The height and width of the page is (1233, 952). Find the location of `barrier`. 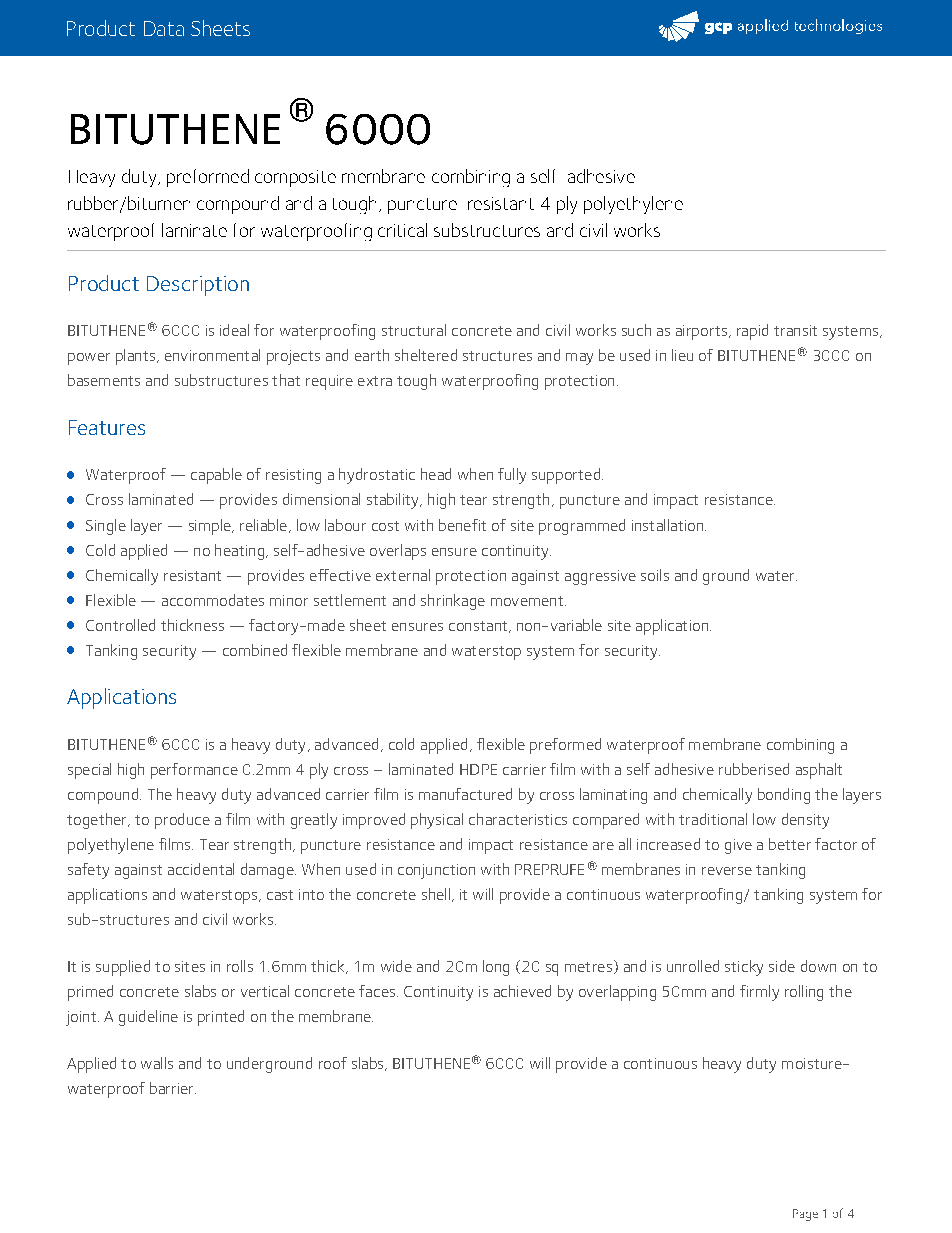

barrier is located at coordinates (173, 1088).
